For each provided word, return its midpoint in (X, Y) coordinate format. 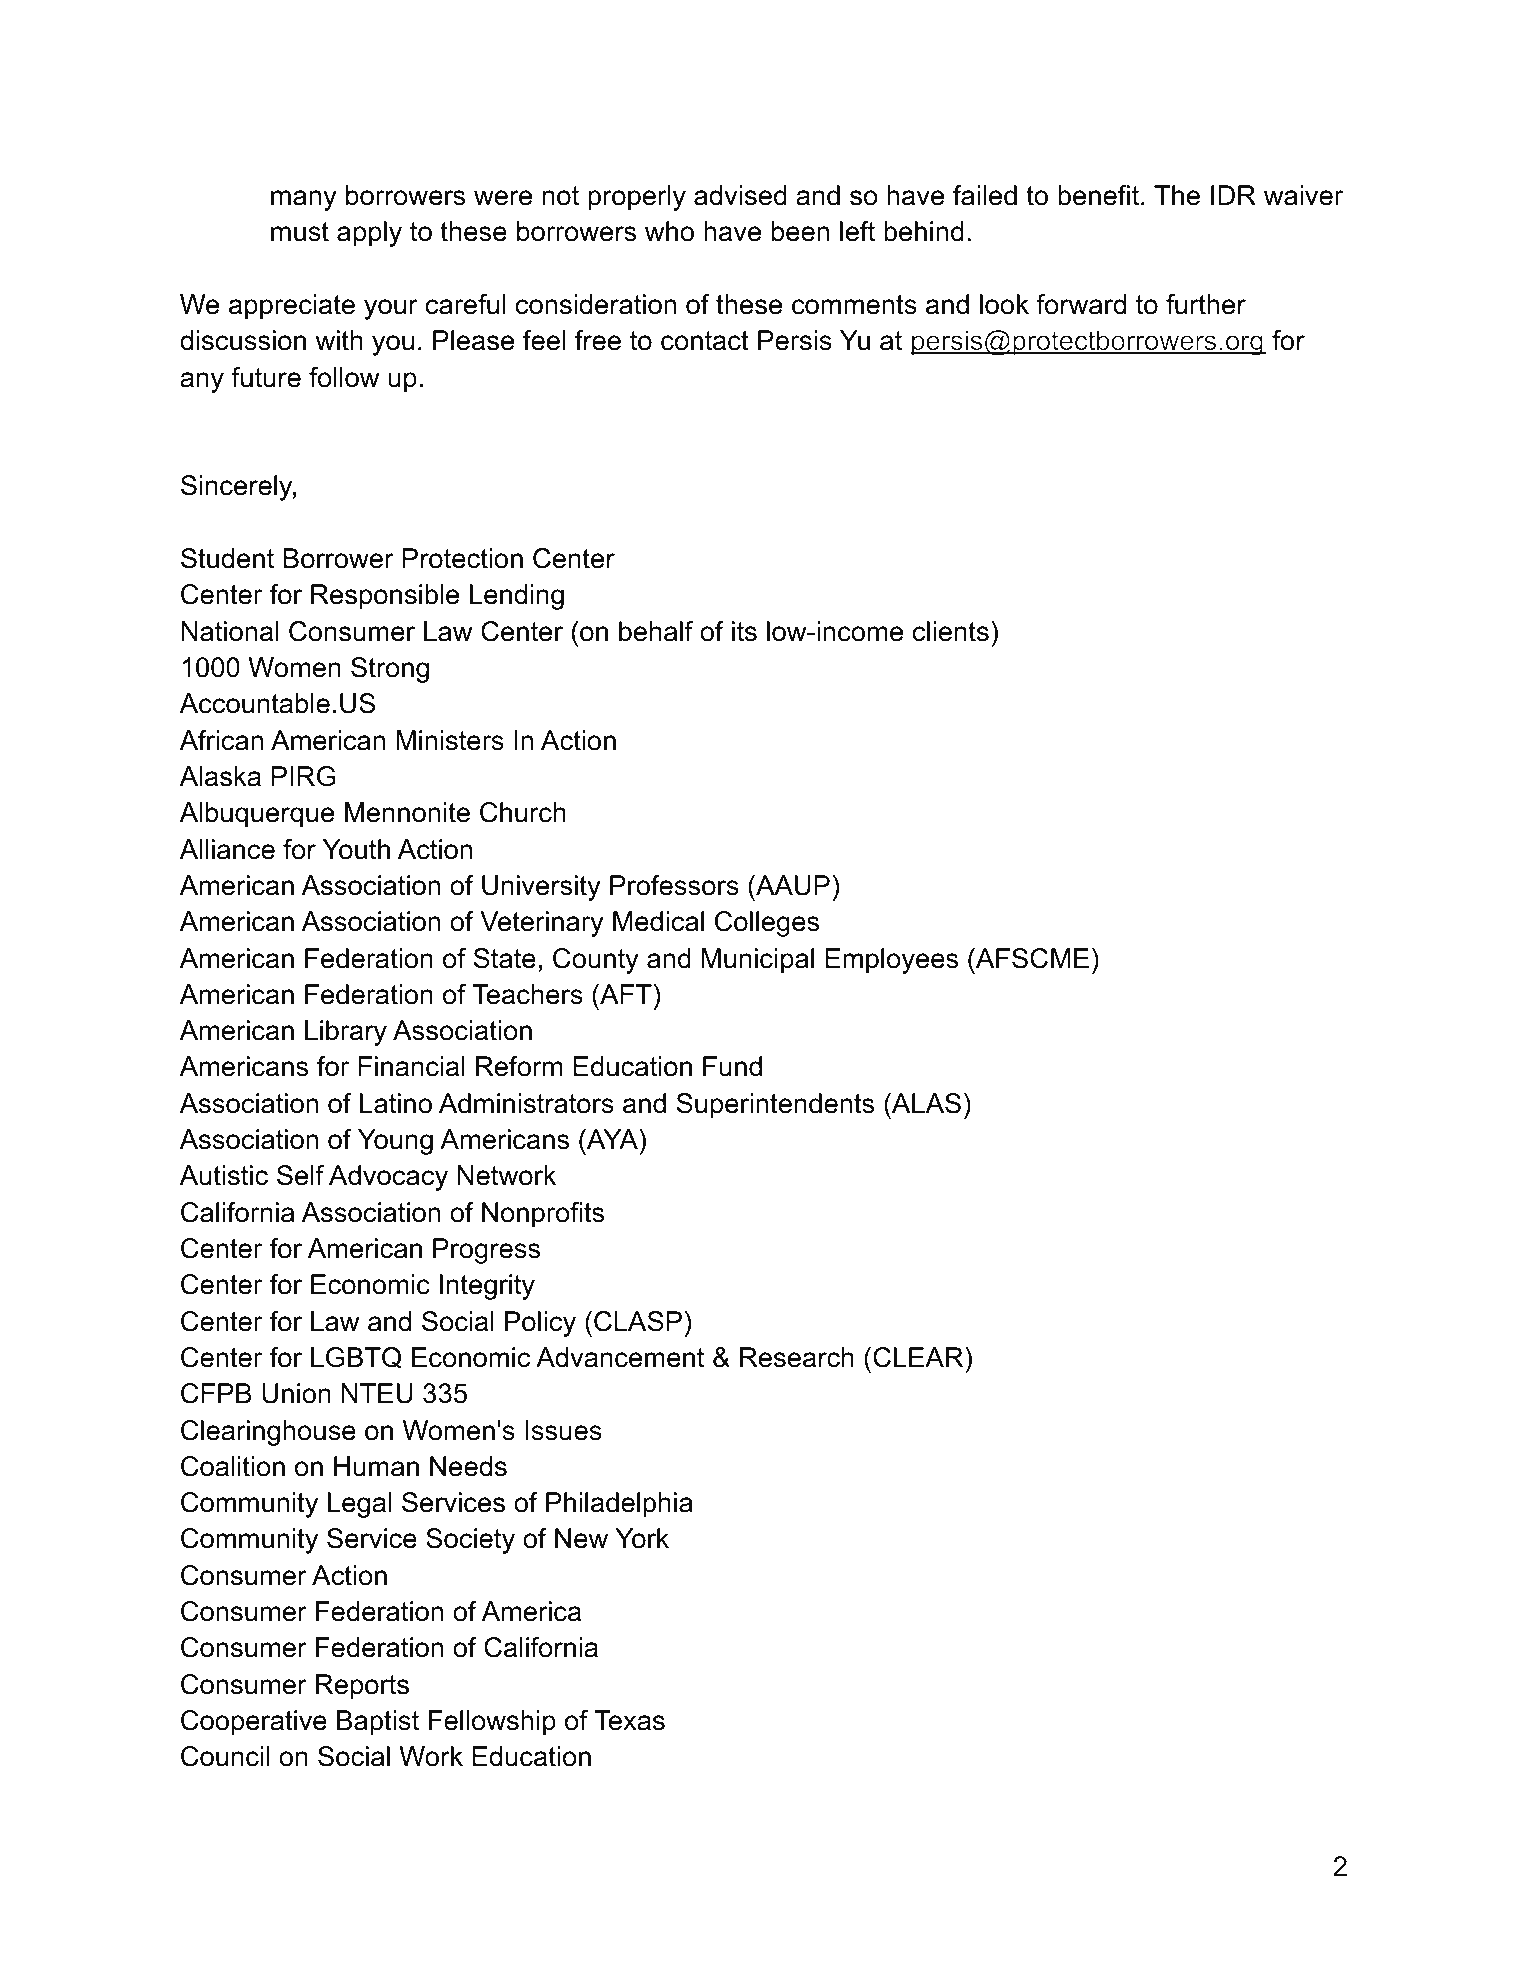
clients (951, 631)
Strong (390, 670)
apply (369, 234)
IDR (1233, 195)
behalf (656, 631)
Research (797, 1357)
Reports (362, 1687)
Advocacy (388, 1178)
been (800, 231)
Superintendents (775, 1106)
